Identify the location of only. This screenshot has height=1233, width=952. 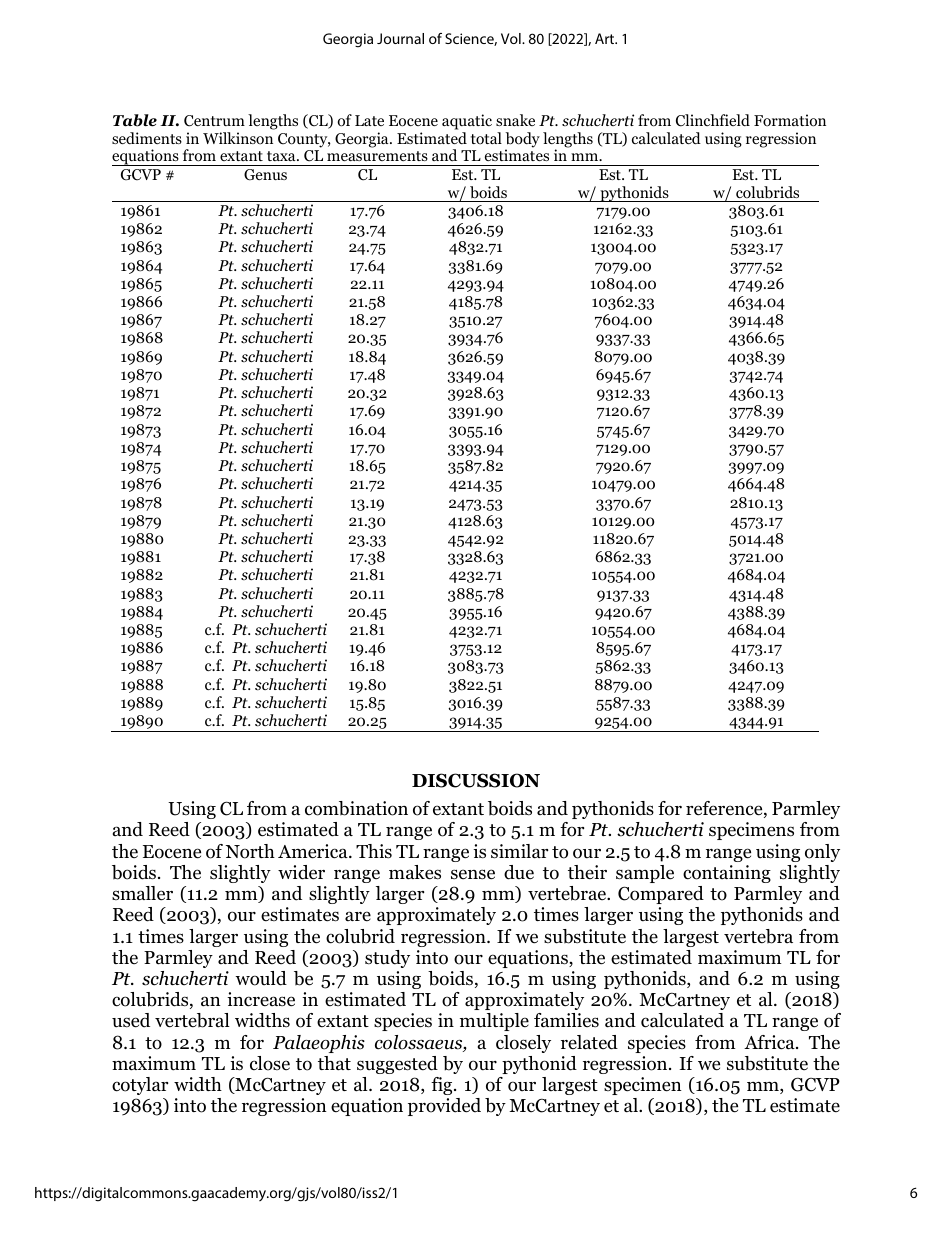
(822, 853).
